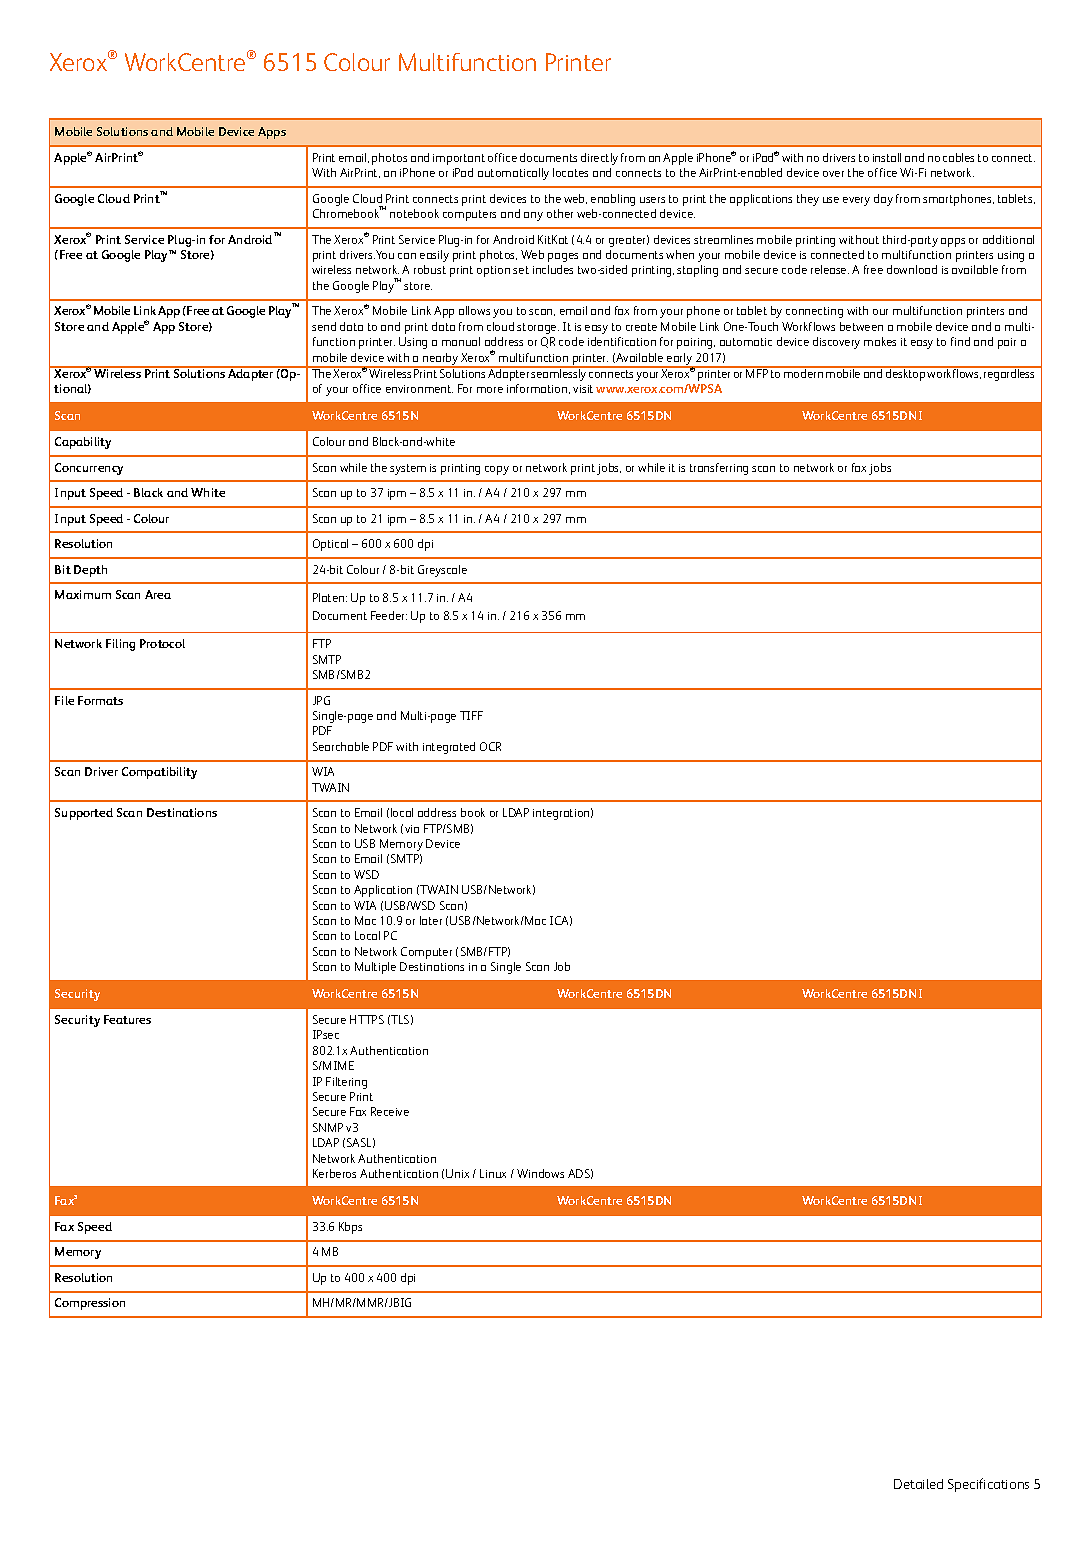 This screenshot has width=1091, height=1544. Describe the element at coordinates (533, 216) in the screenshot. I see `any` at that location.
